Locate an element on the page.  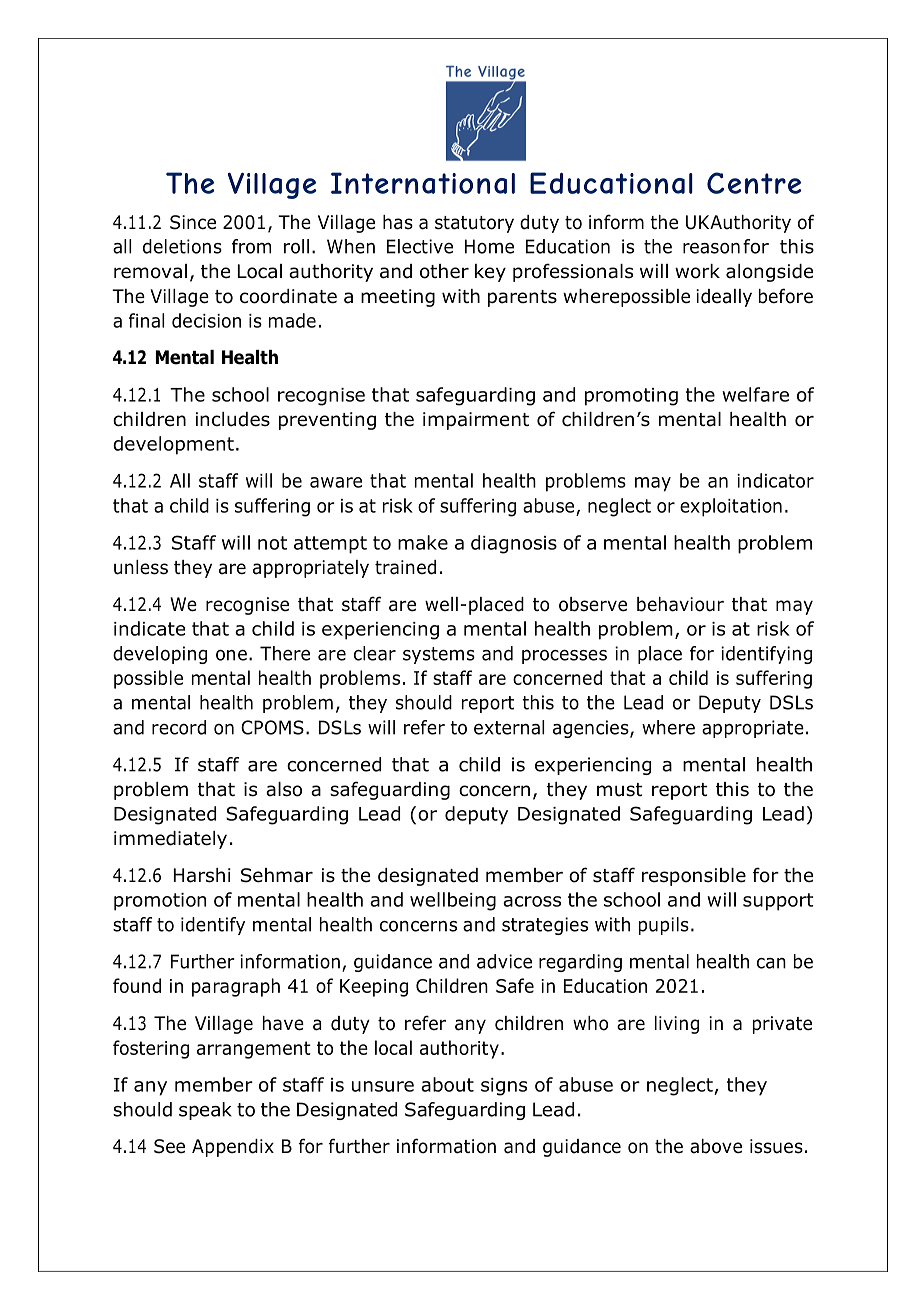
statutory is located at coordinates (474, 224).
